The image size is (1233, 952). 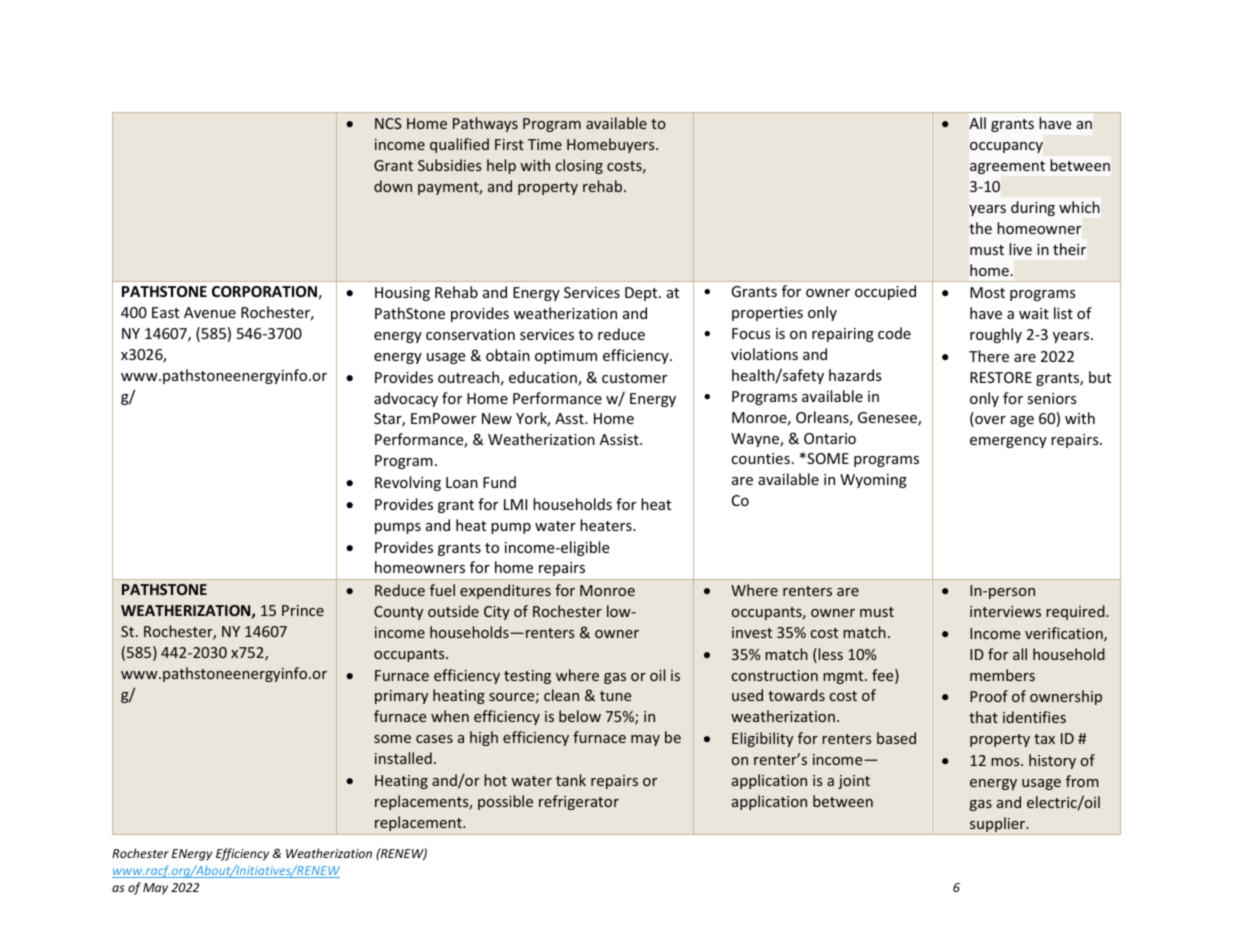 What do you see at coordinates (579, 166) in the image?
I see `closing` at bounding box center [579, 166].
